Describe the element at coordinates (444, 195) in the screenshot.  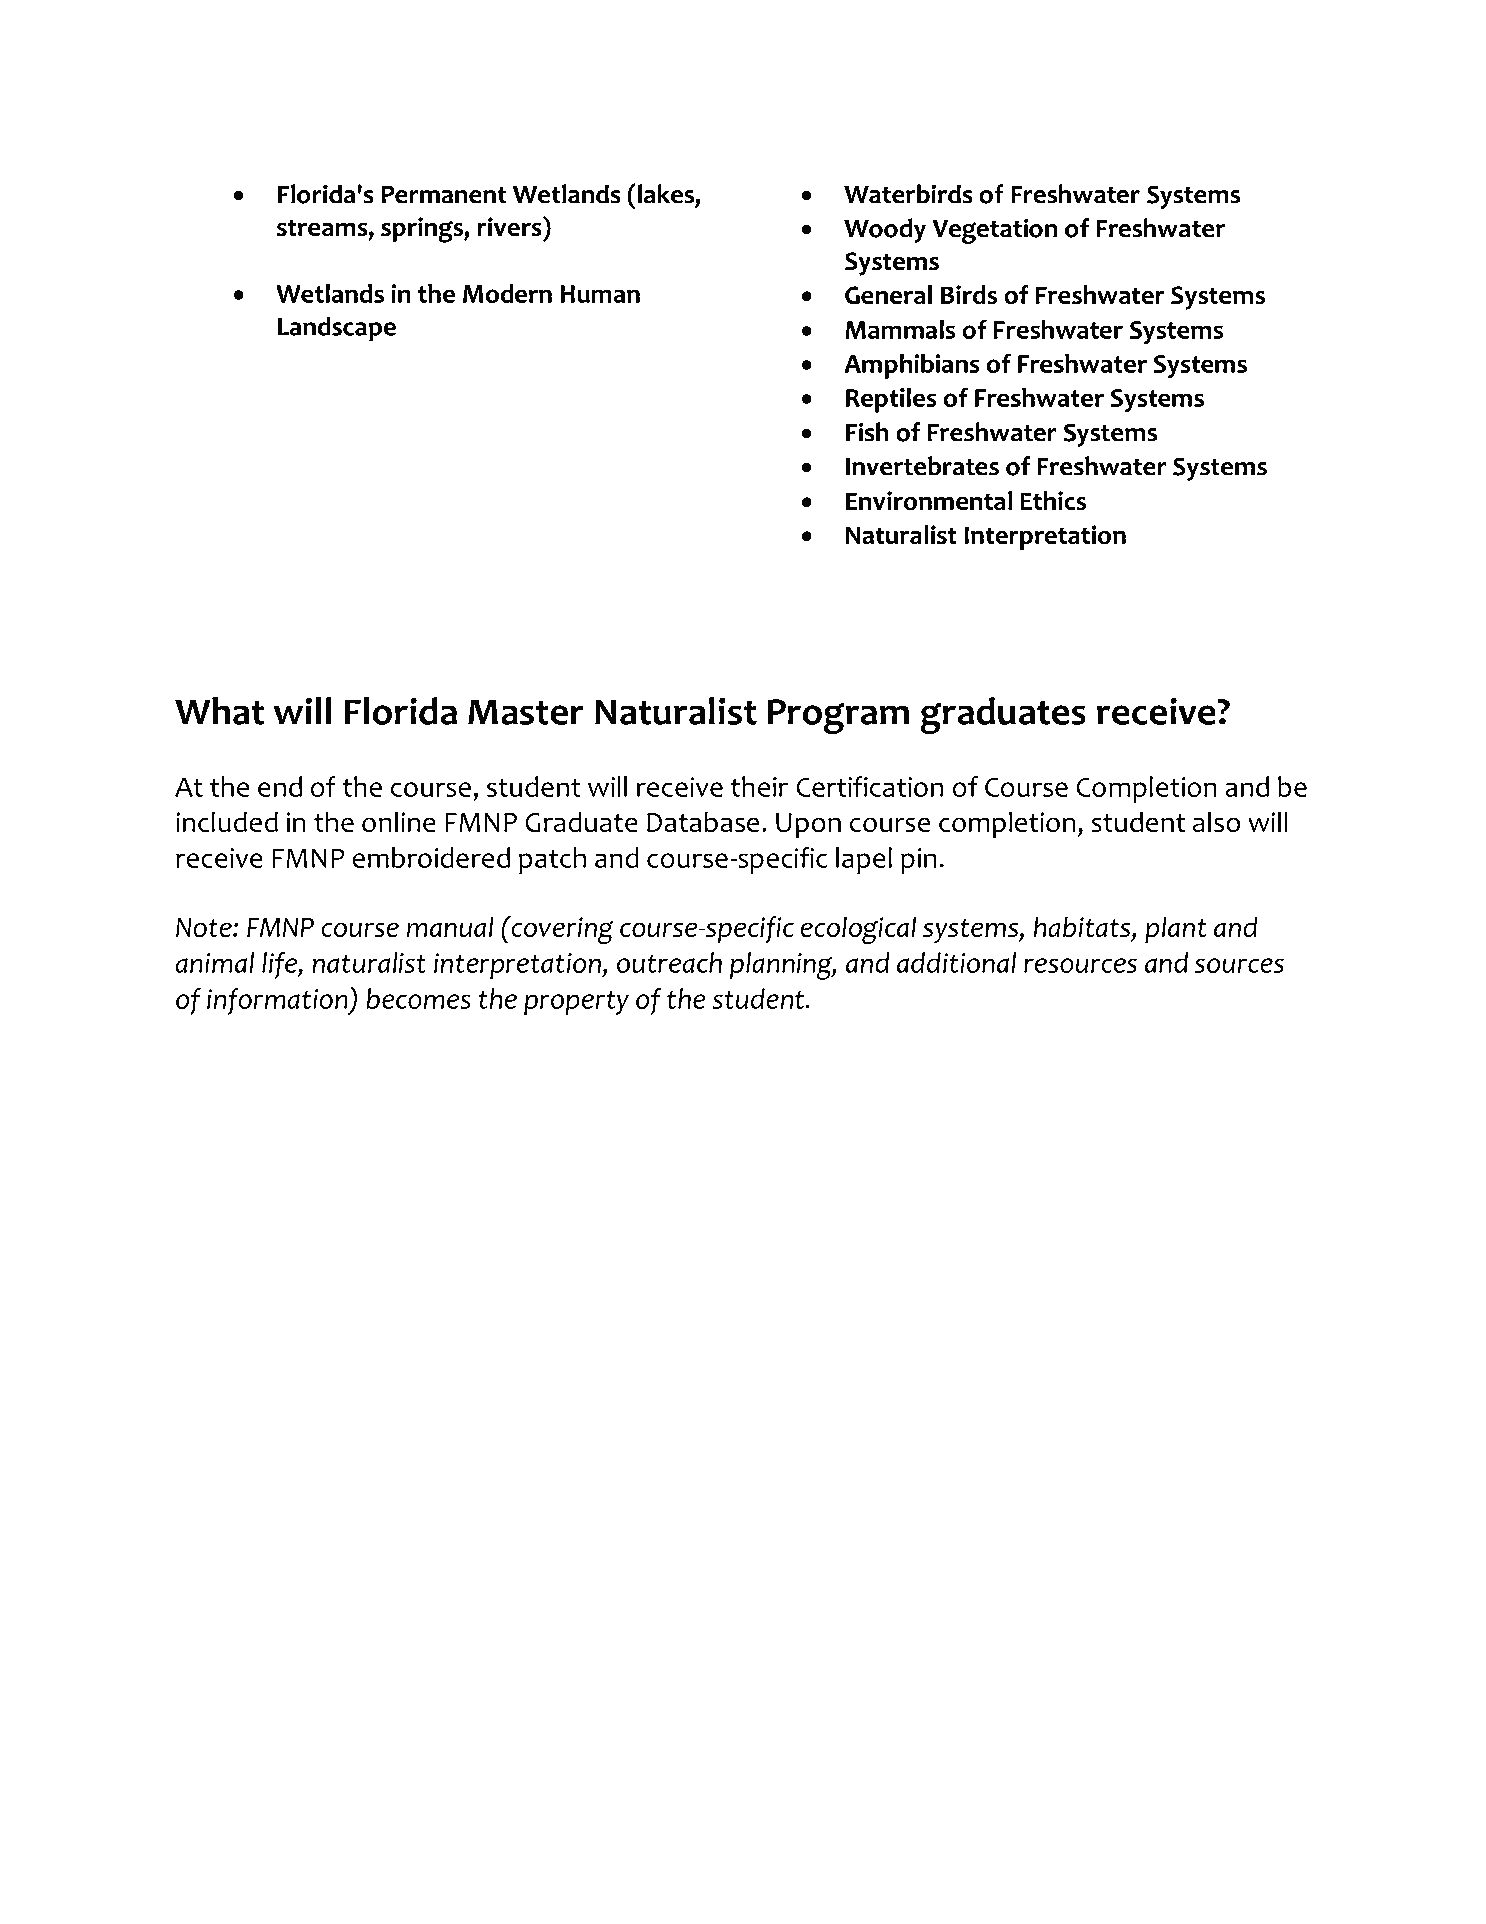
I see `Permanent` at that location.
